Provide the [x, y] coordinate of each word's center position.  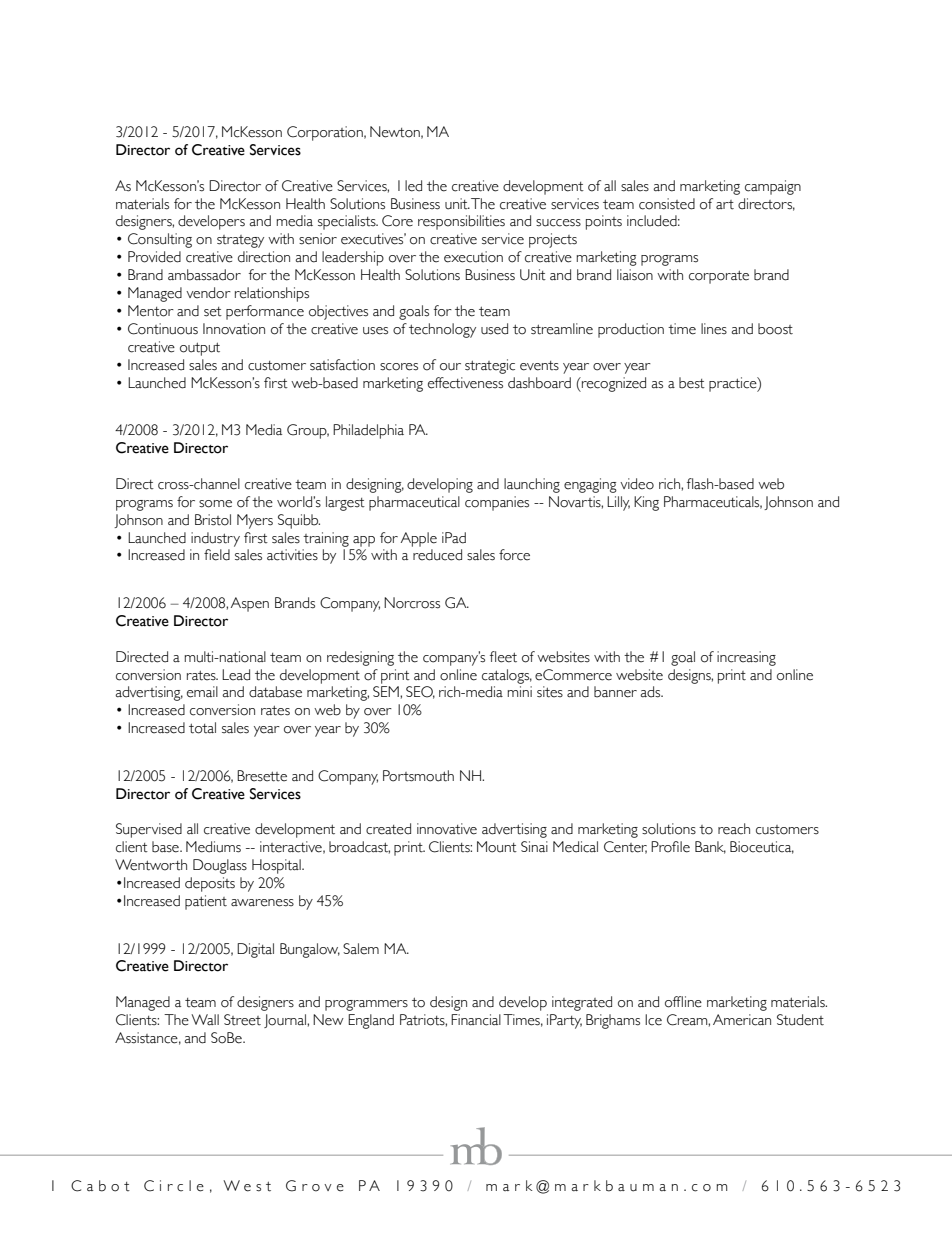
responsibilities [461, 222]
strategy [240, 241]
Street [242, 1020]
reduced [437, 555]
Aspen [250, 604]
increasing [746, 658]
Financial [476, 1020]
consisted [667, 204]
